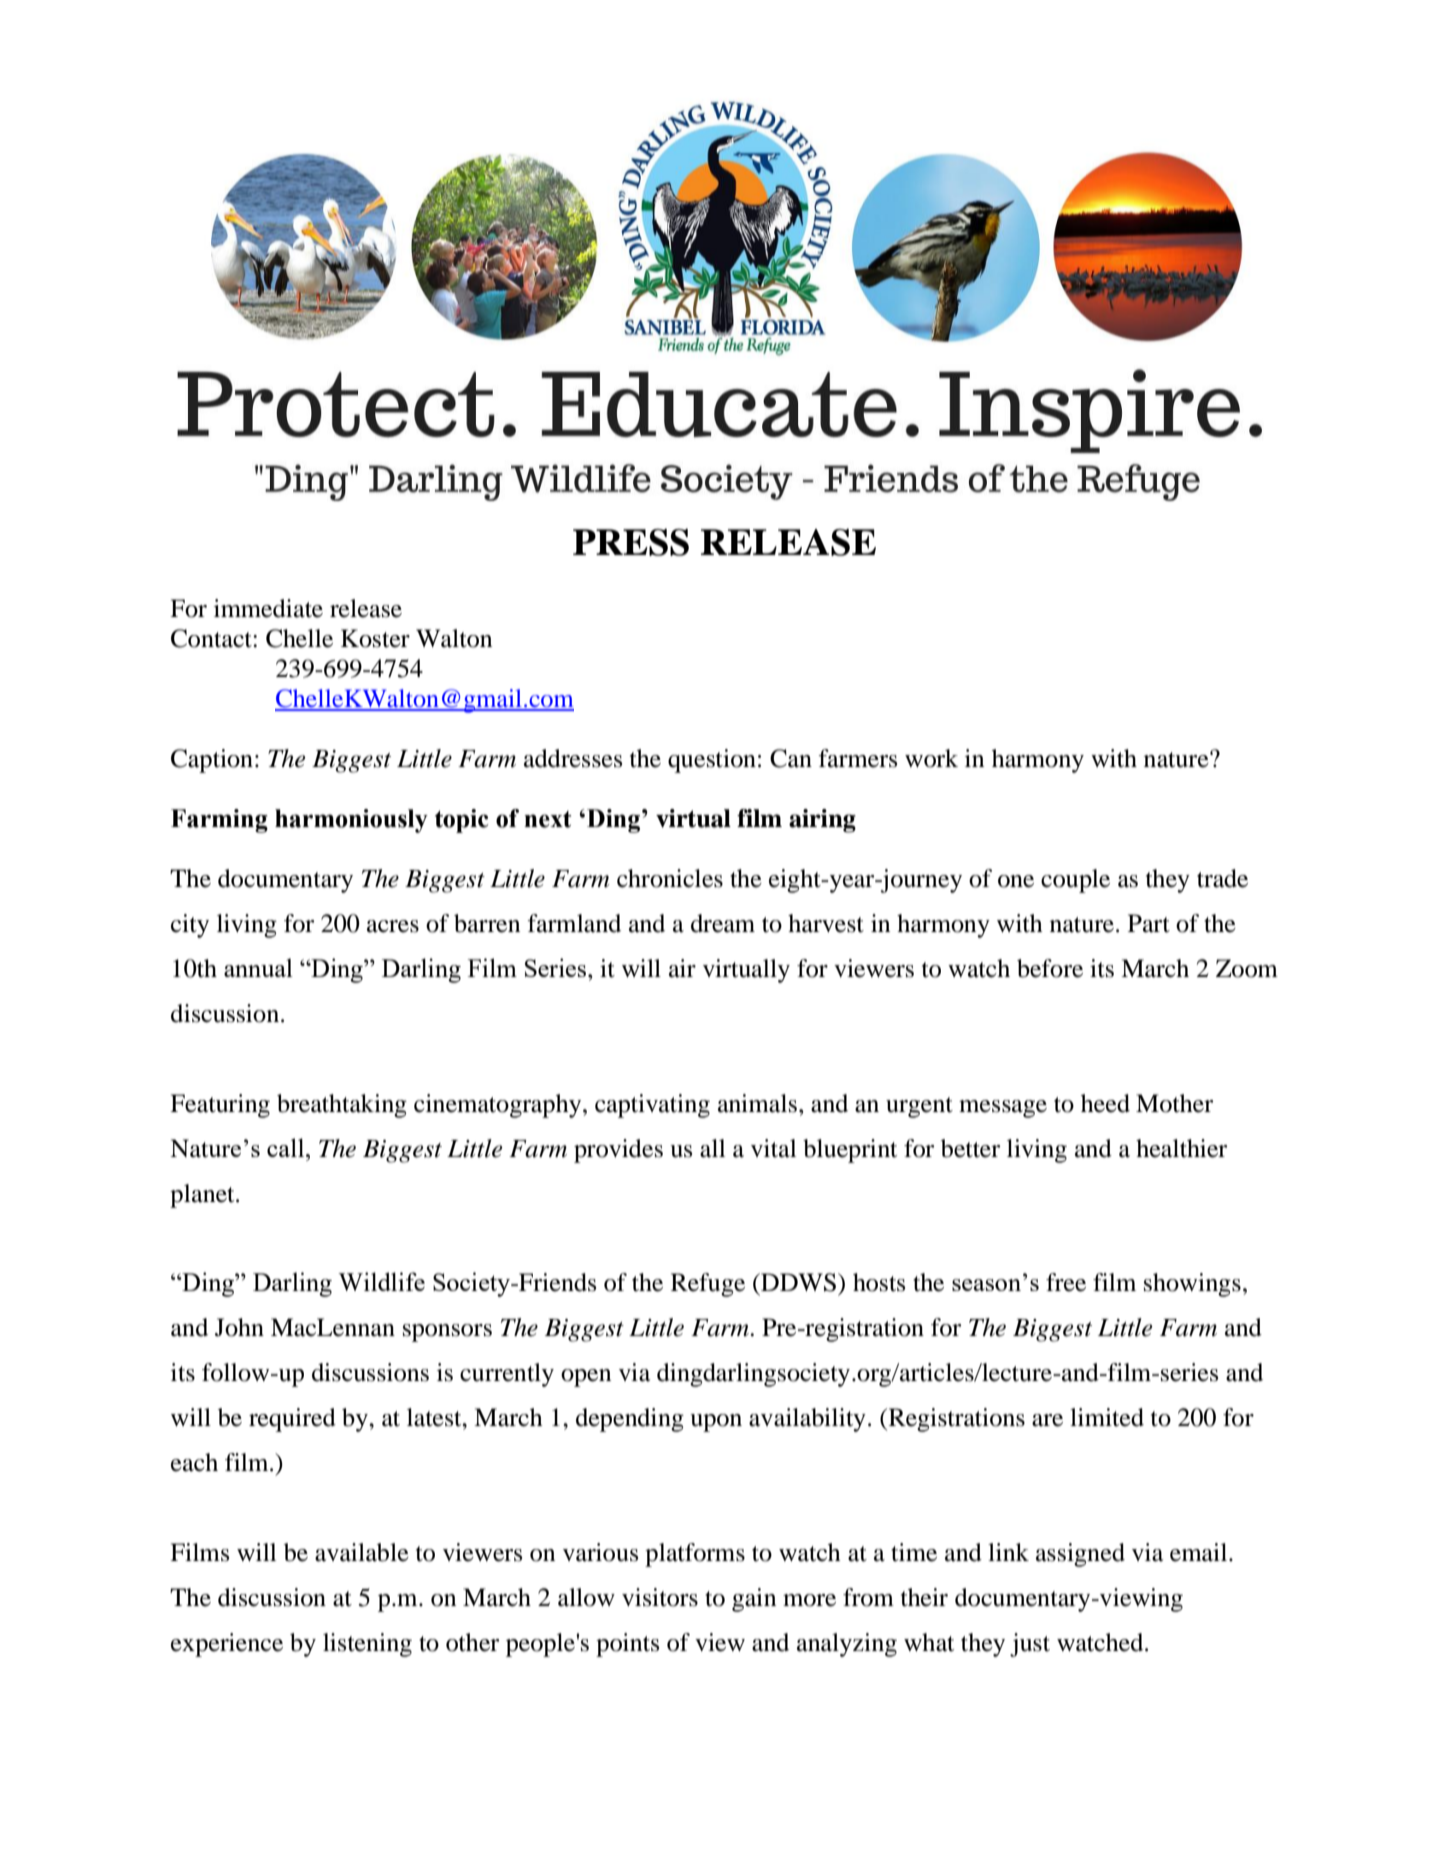  Describe the element at coordinates (367, 1645) in the image. I see `listening` at that location.
